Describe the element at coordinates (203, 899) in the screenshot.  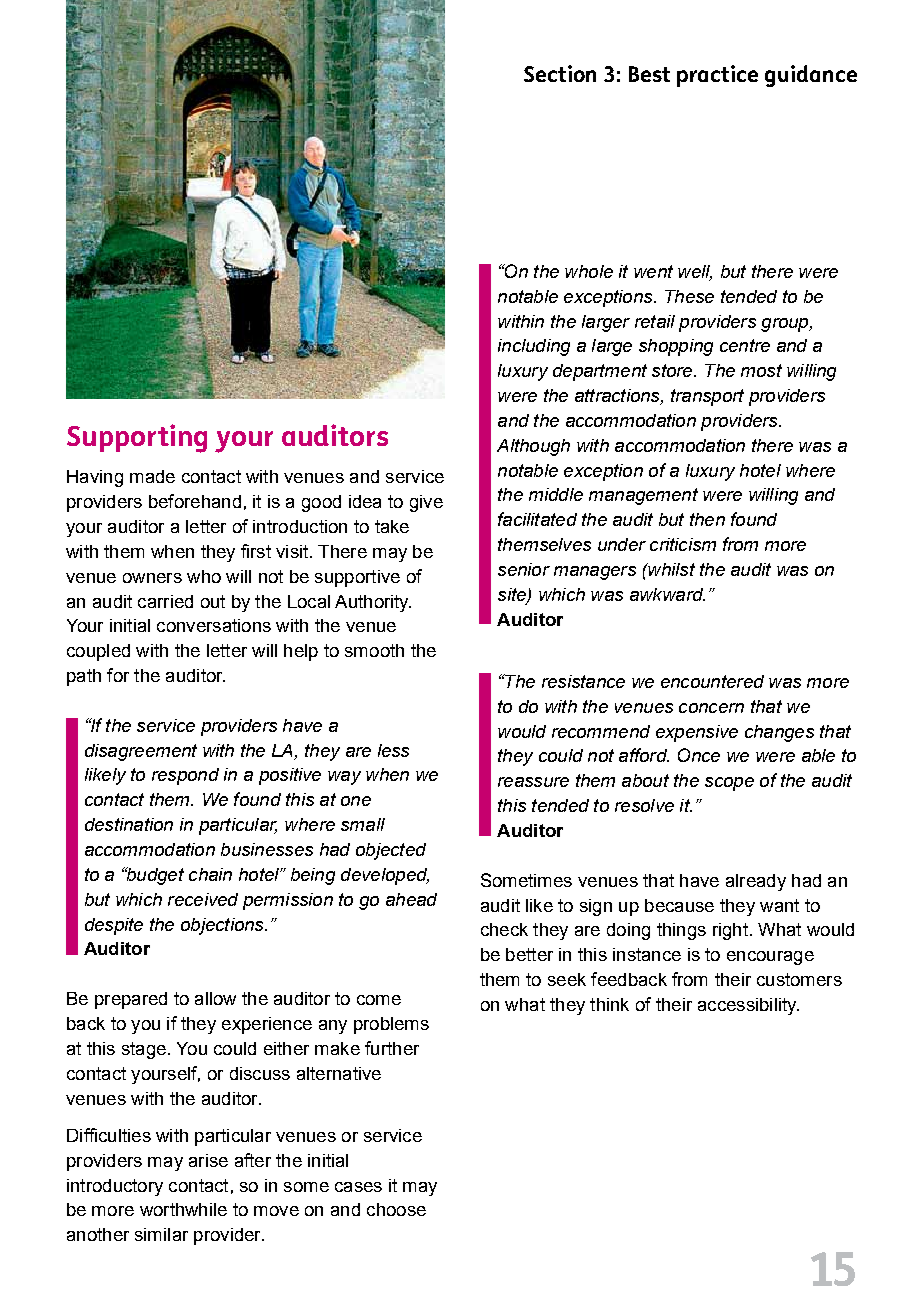
I see `received` at that location.
